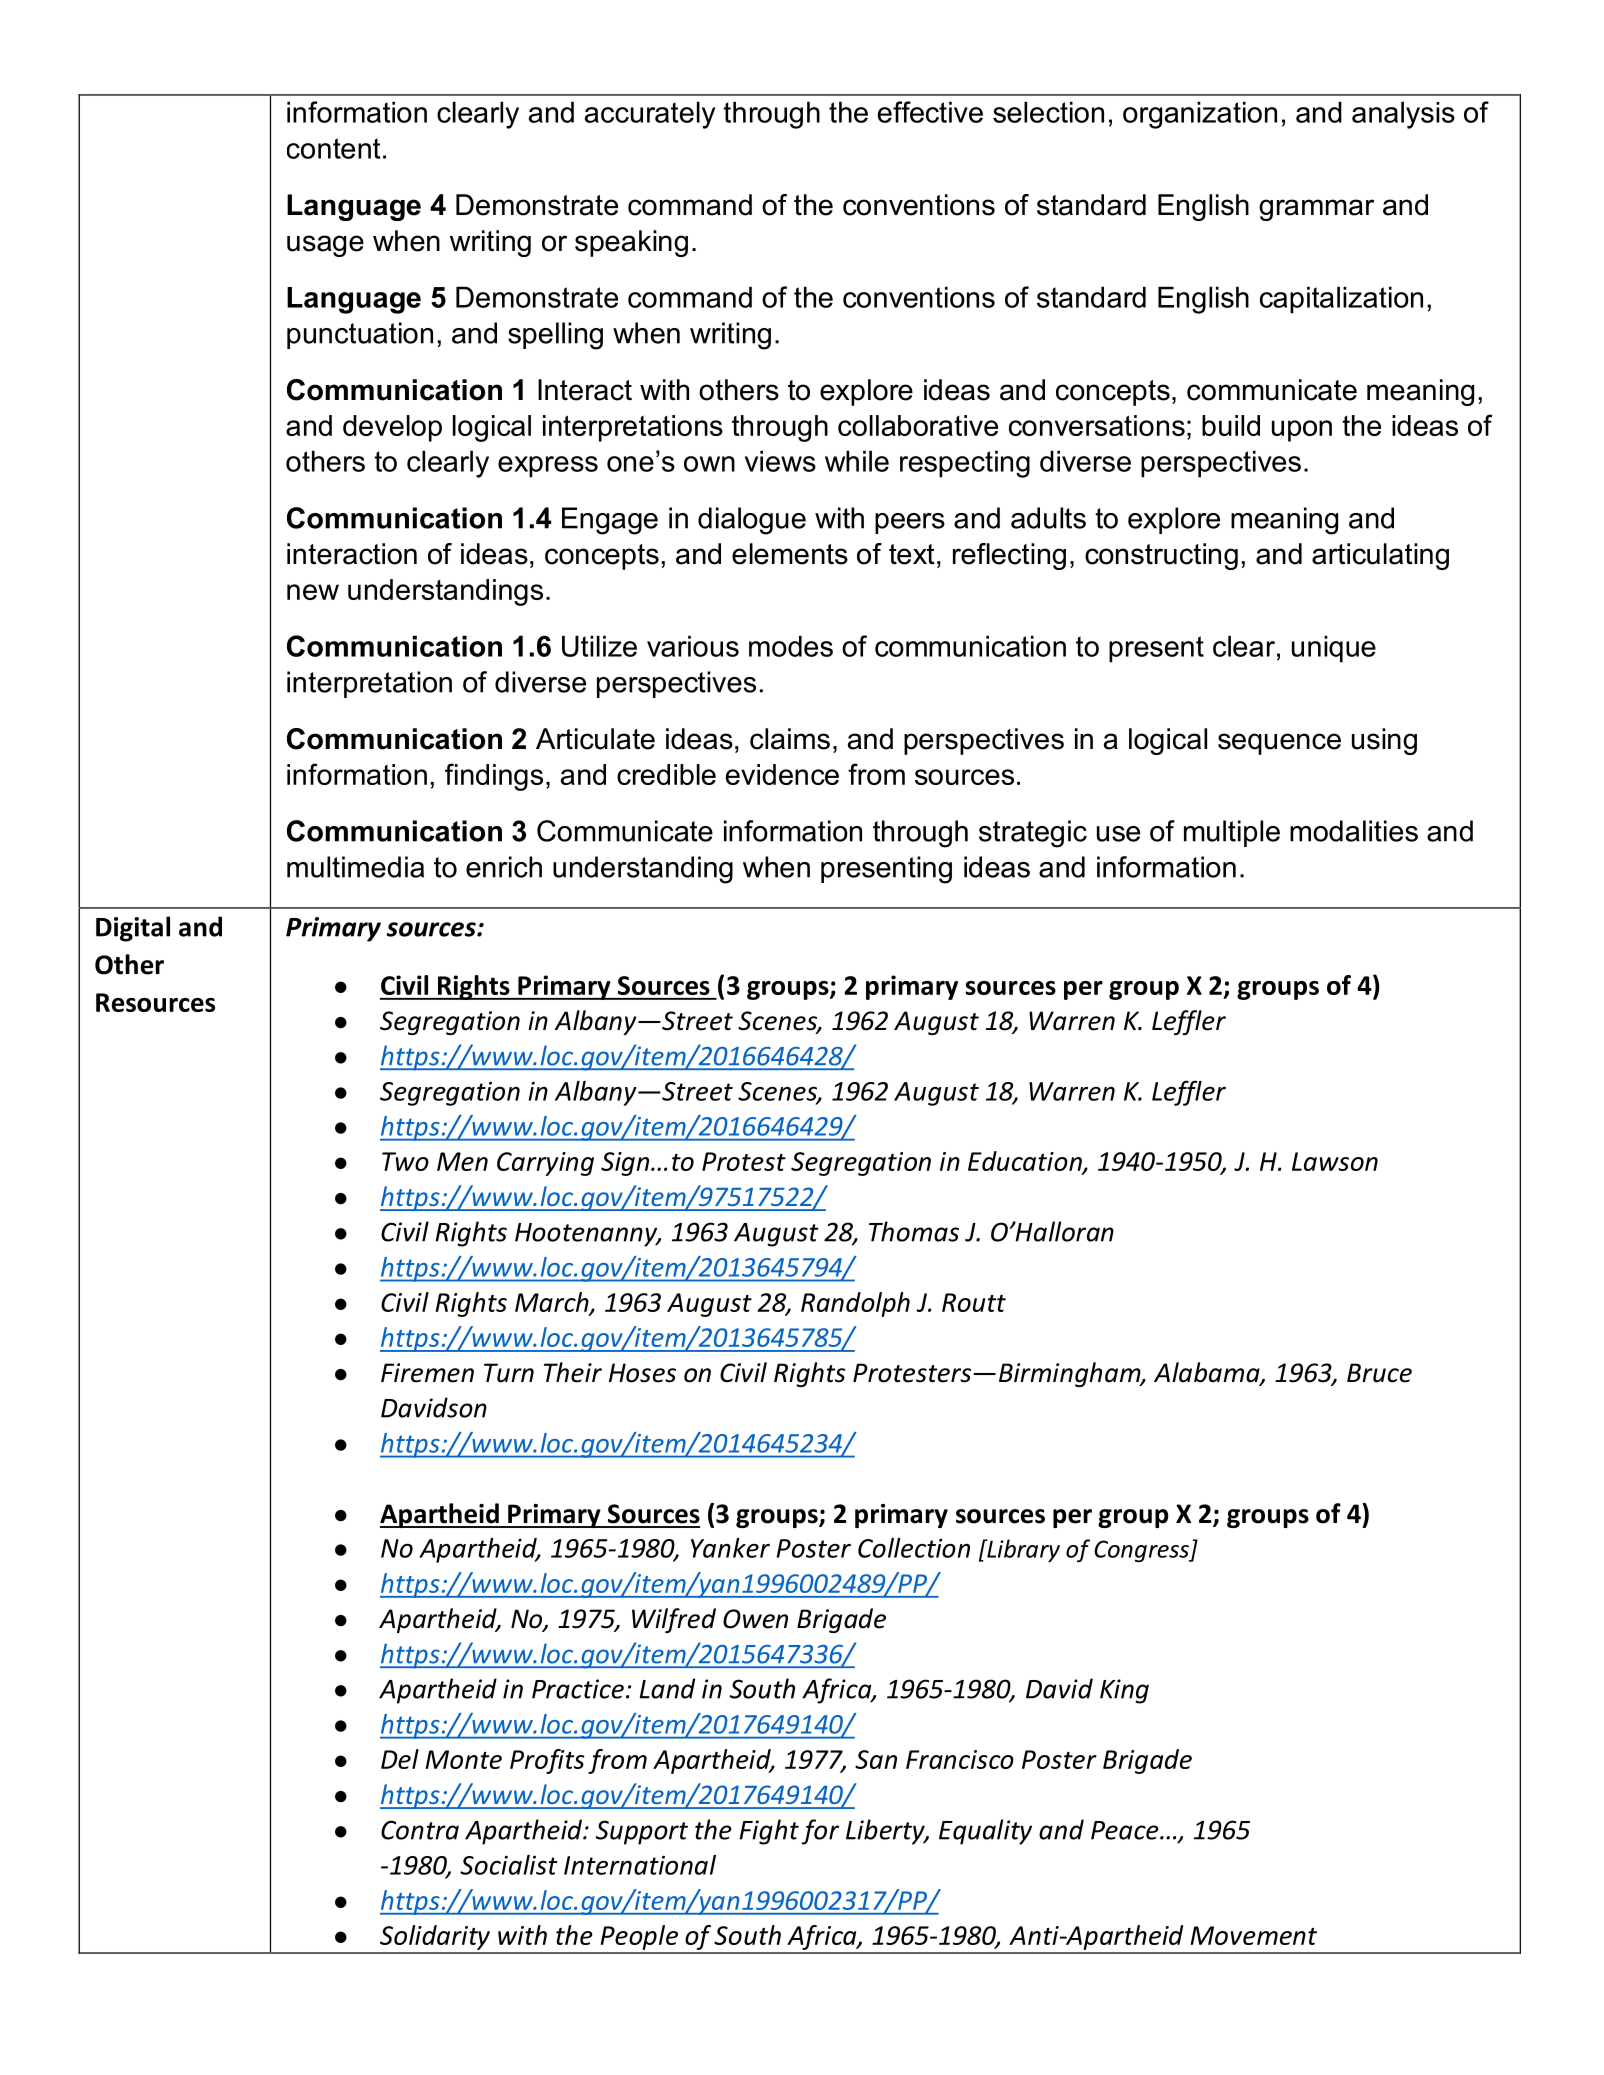 This screenshot has height=2075, width=1604. What do you see at coordinates (650, 115) in the screenshot?
I see `accurately` at bounding box center [650, 115].
